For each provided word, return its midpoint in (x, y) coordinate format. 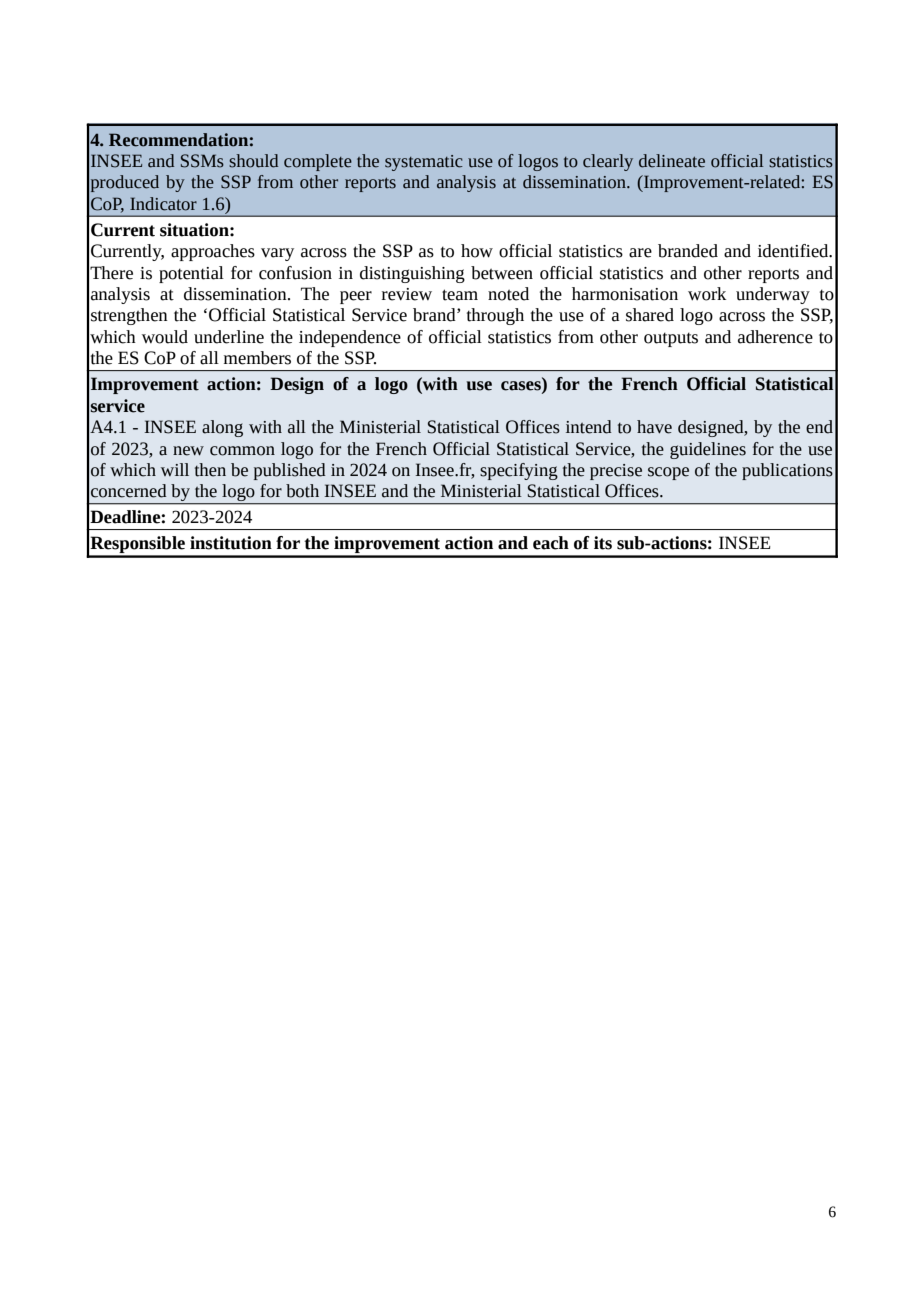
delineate (672, 161)
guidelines (708, 450)
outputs (671, 339)
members (257, 358)
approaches (213, 252)
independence (350, 338)
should (253, 161)
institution (231, 543)
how (477, 251)
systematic (424, 163)
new (188, 451)
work (707, 294)
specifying (519, 471)
